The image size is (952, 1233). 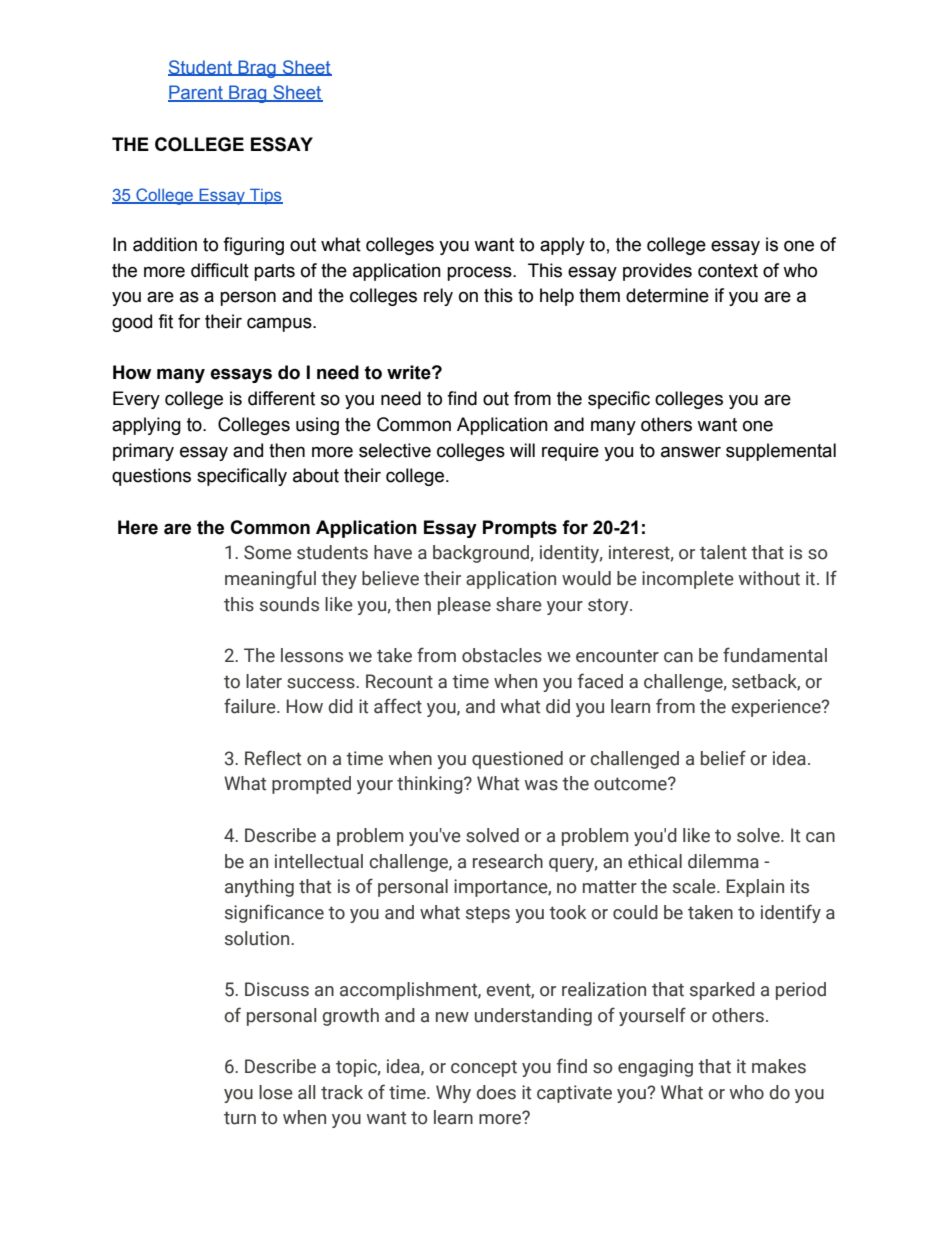 What do you see at coordinates (779, 1066) in the screenshot?
I see `makes` at bounding box center [779, 1066].
